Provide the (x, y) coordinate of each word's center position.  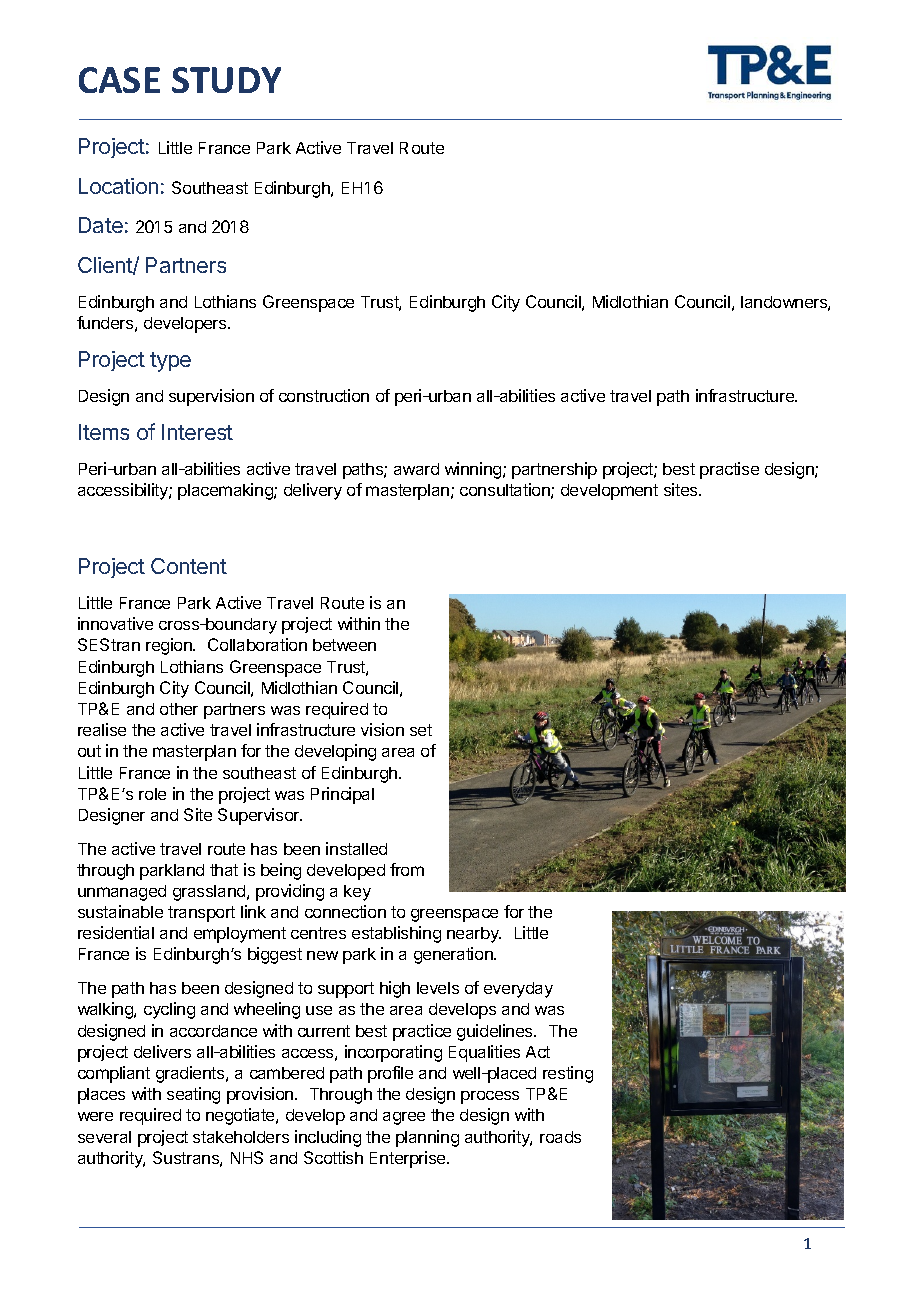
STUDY (226, 80)
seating (193, 1095)
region (170, 646)
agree (404, 1118)
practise (729, 470)
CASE (119, 80)
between (344, 645)
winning (474, 470)
